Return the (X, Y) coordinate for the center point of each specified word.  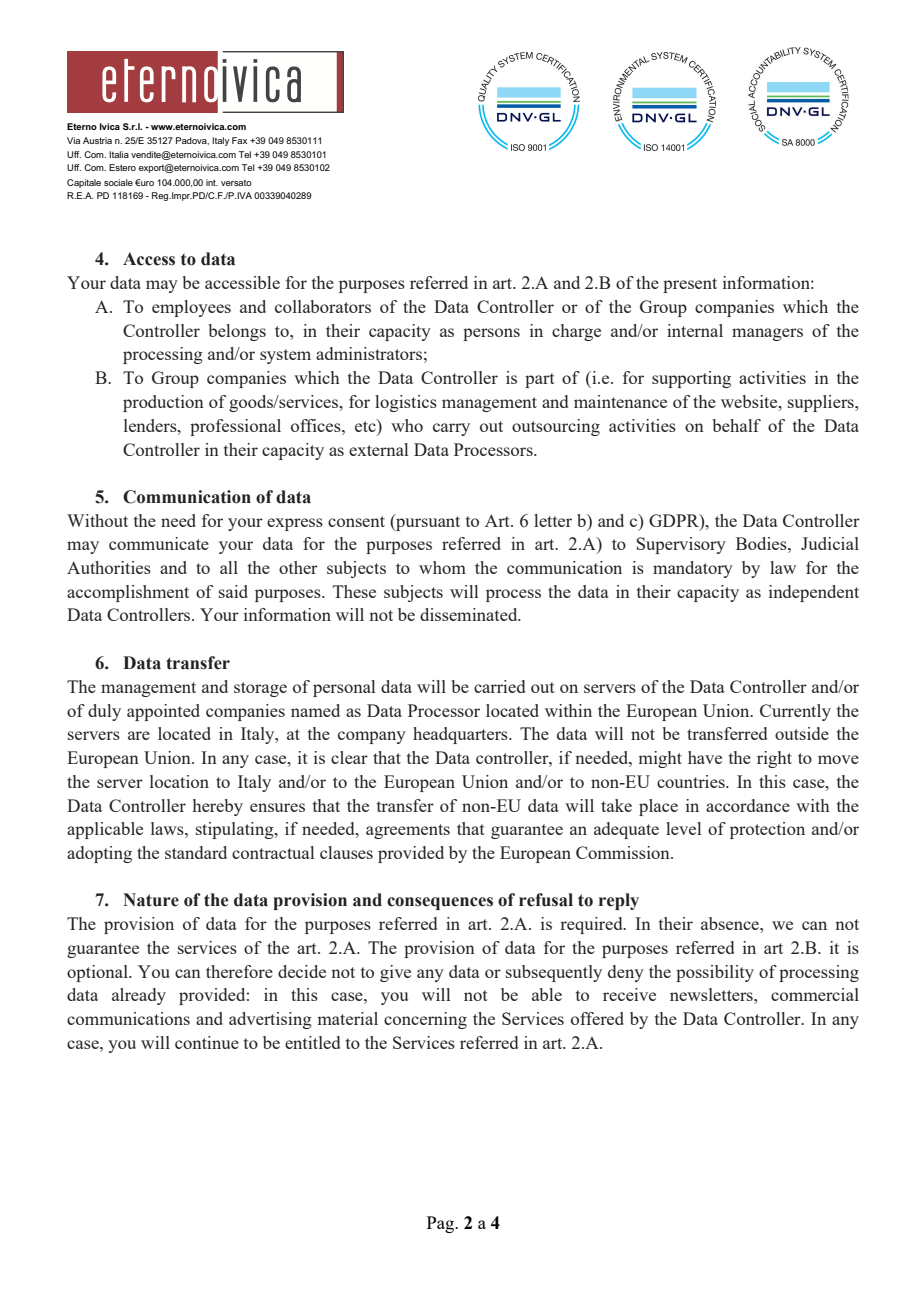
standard (196, 852)
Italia (119, 154)
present (690, 285)
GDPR (675, 520)
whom (442, 567)
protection (767, 830)
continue (207, 1042)
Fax (239, 140)
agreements (408, 831)
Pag (442, 1224)
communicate (159, 543)
